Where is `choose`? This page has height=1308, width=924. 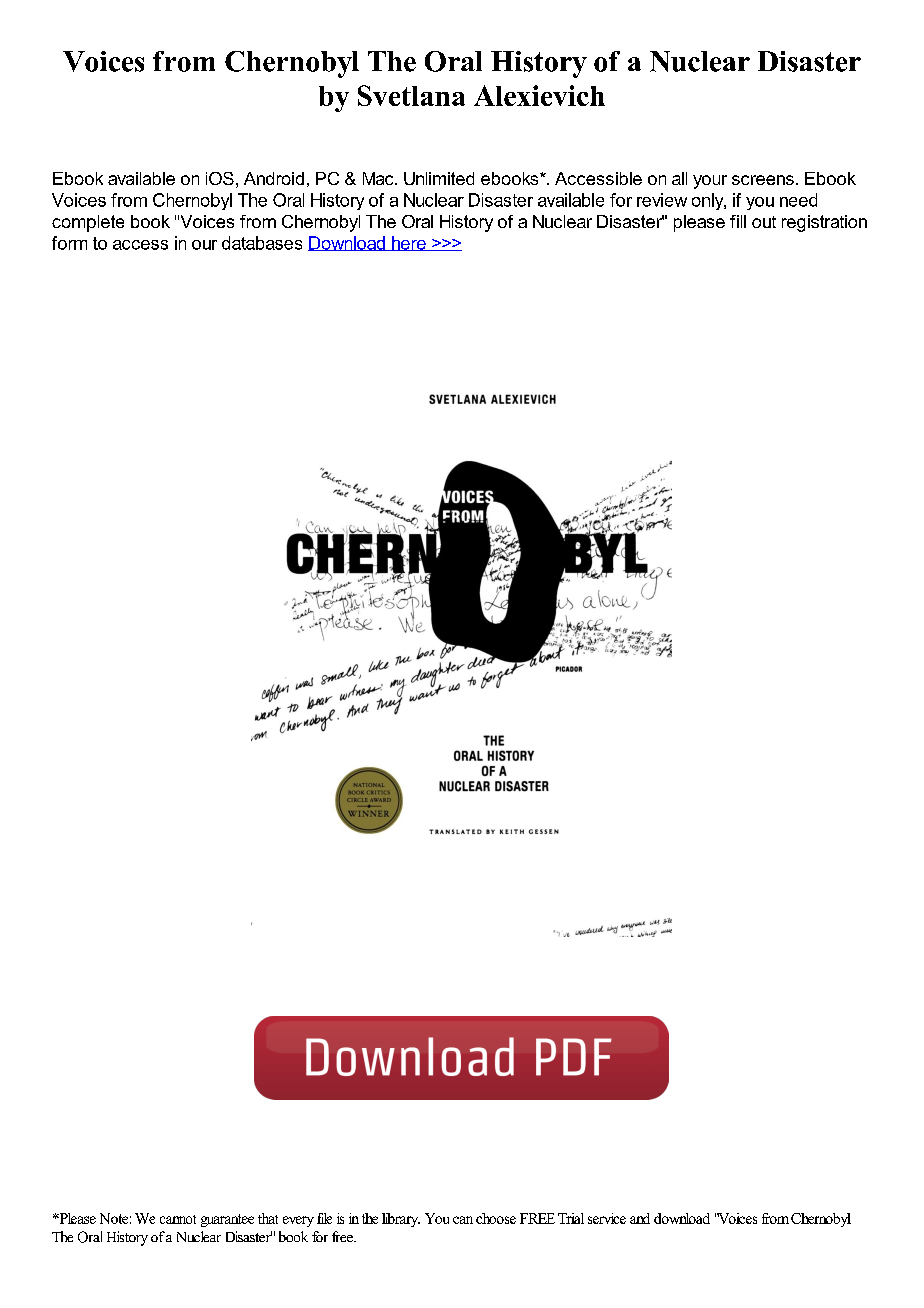
choose is located at coordinates (496, 1218).
